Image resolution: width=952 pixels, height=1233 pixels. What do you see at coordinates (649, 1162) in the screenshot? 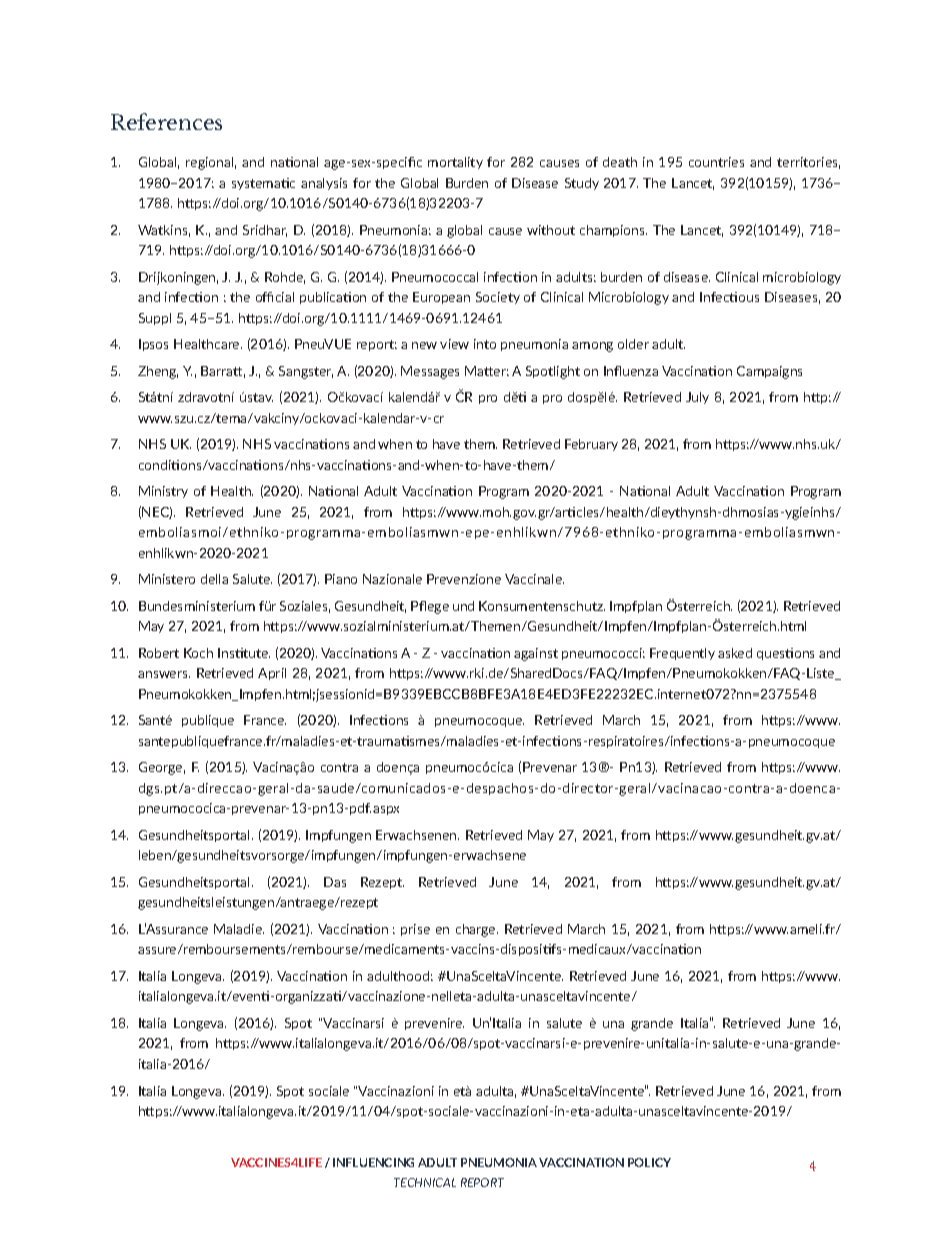
I see `POLICY` at bounding box center [649, 1162].
